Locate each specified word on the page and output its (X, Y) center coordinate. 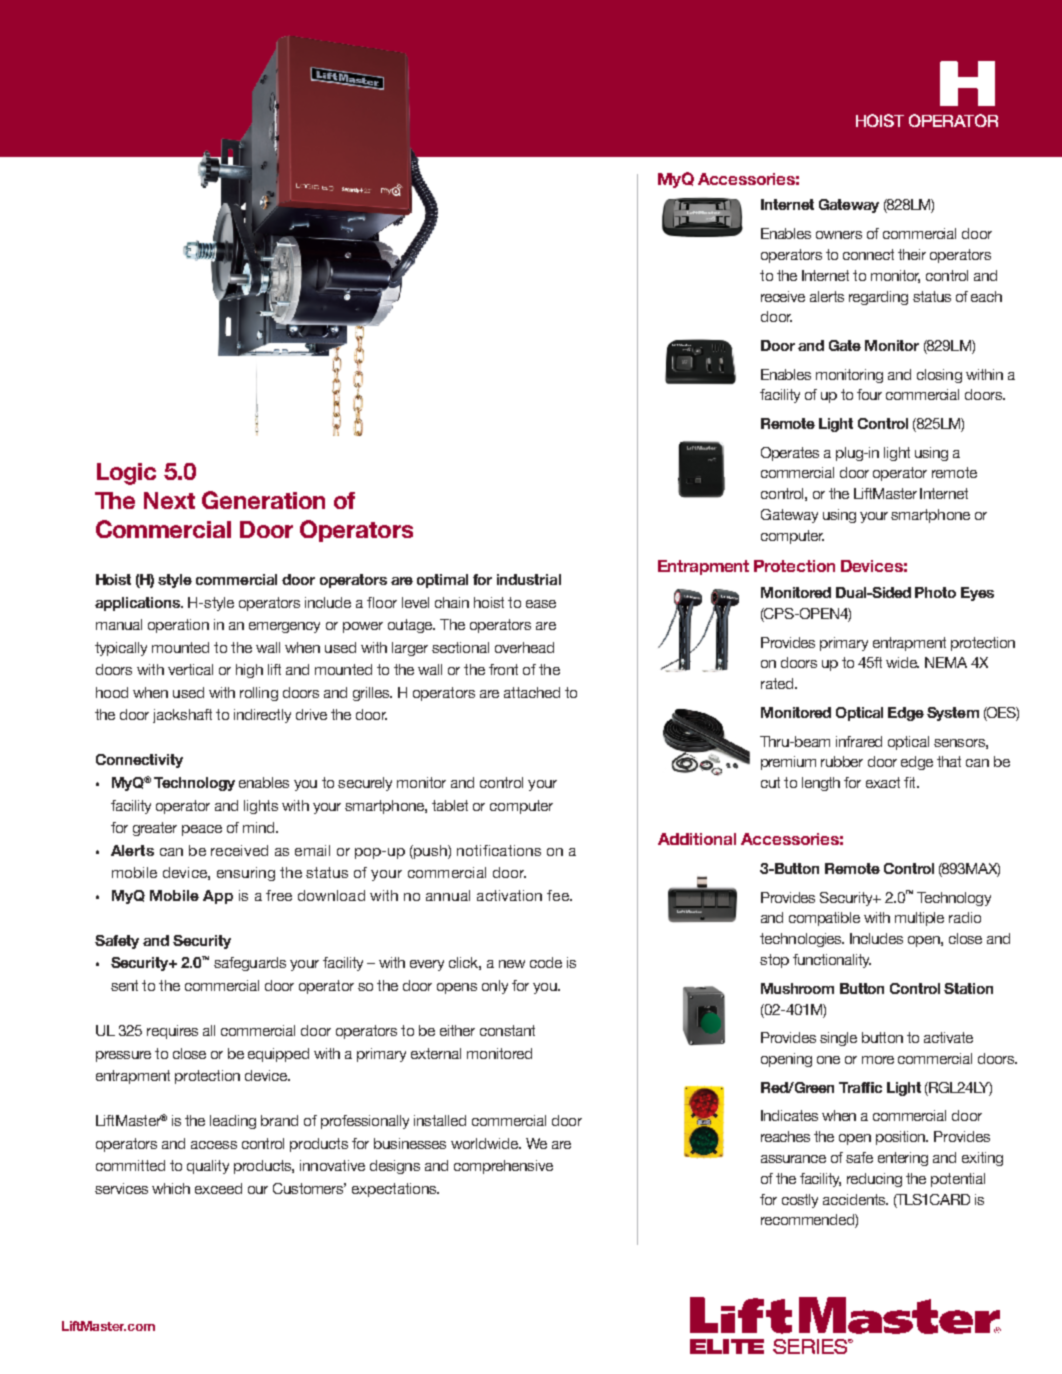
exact (883, 782)
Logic (126, 474)
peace (202, 830)
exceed (218, 1188)
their (912, 254)
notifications (499, 850)
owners (839, 235)
